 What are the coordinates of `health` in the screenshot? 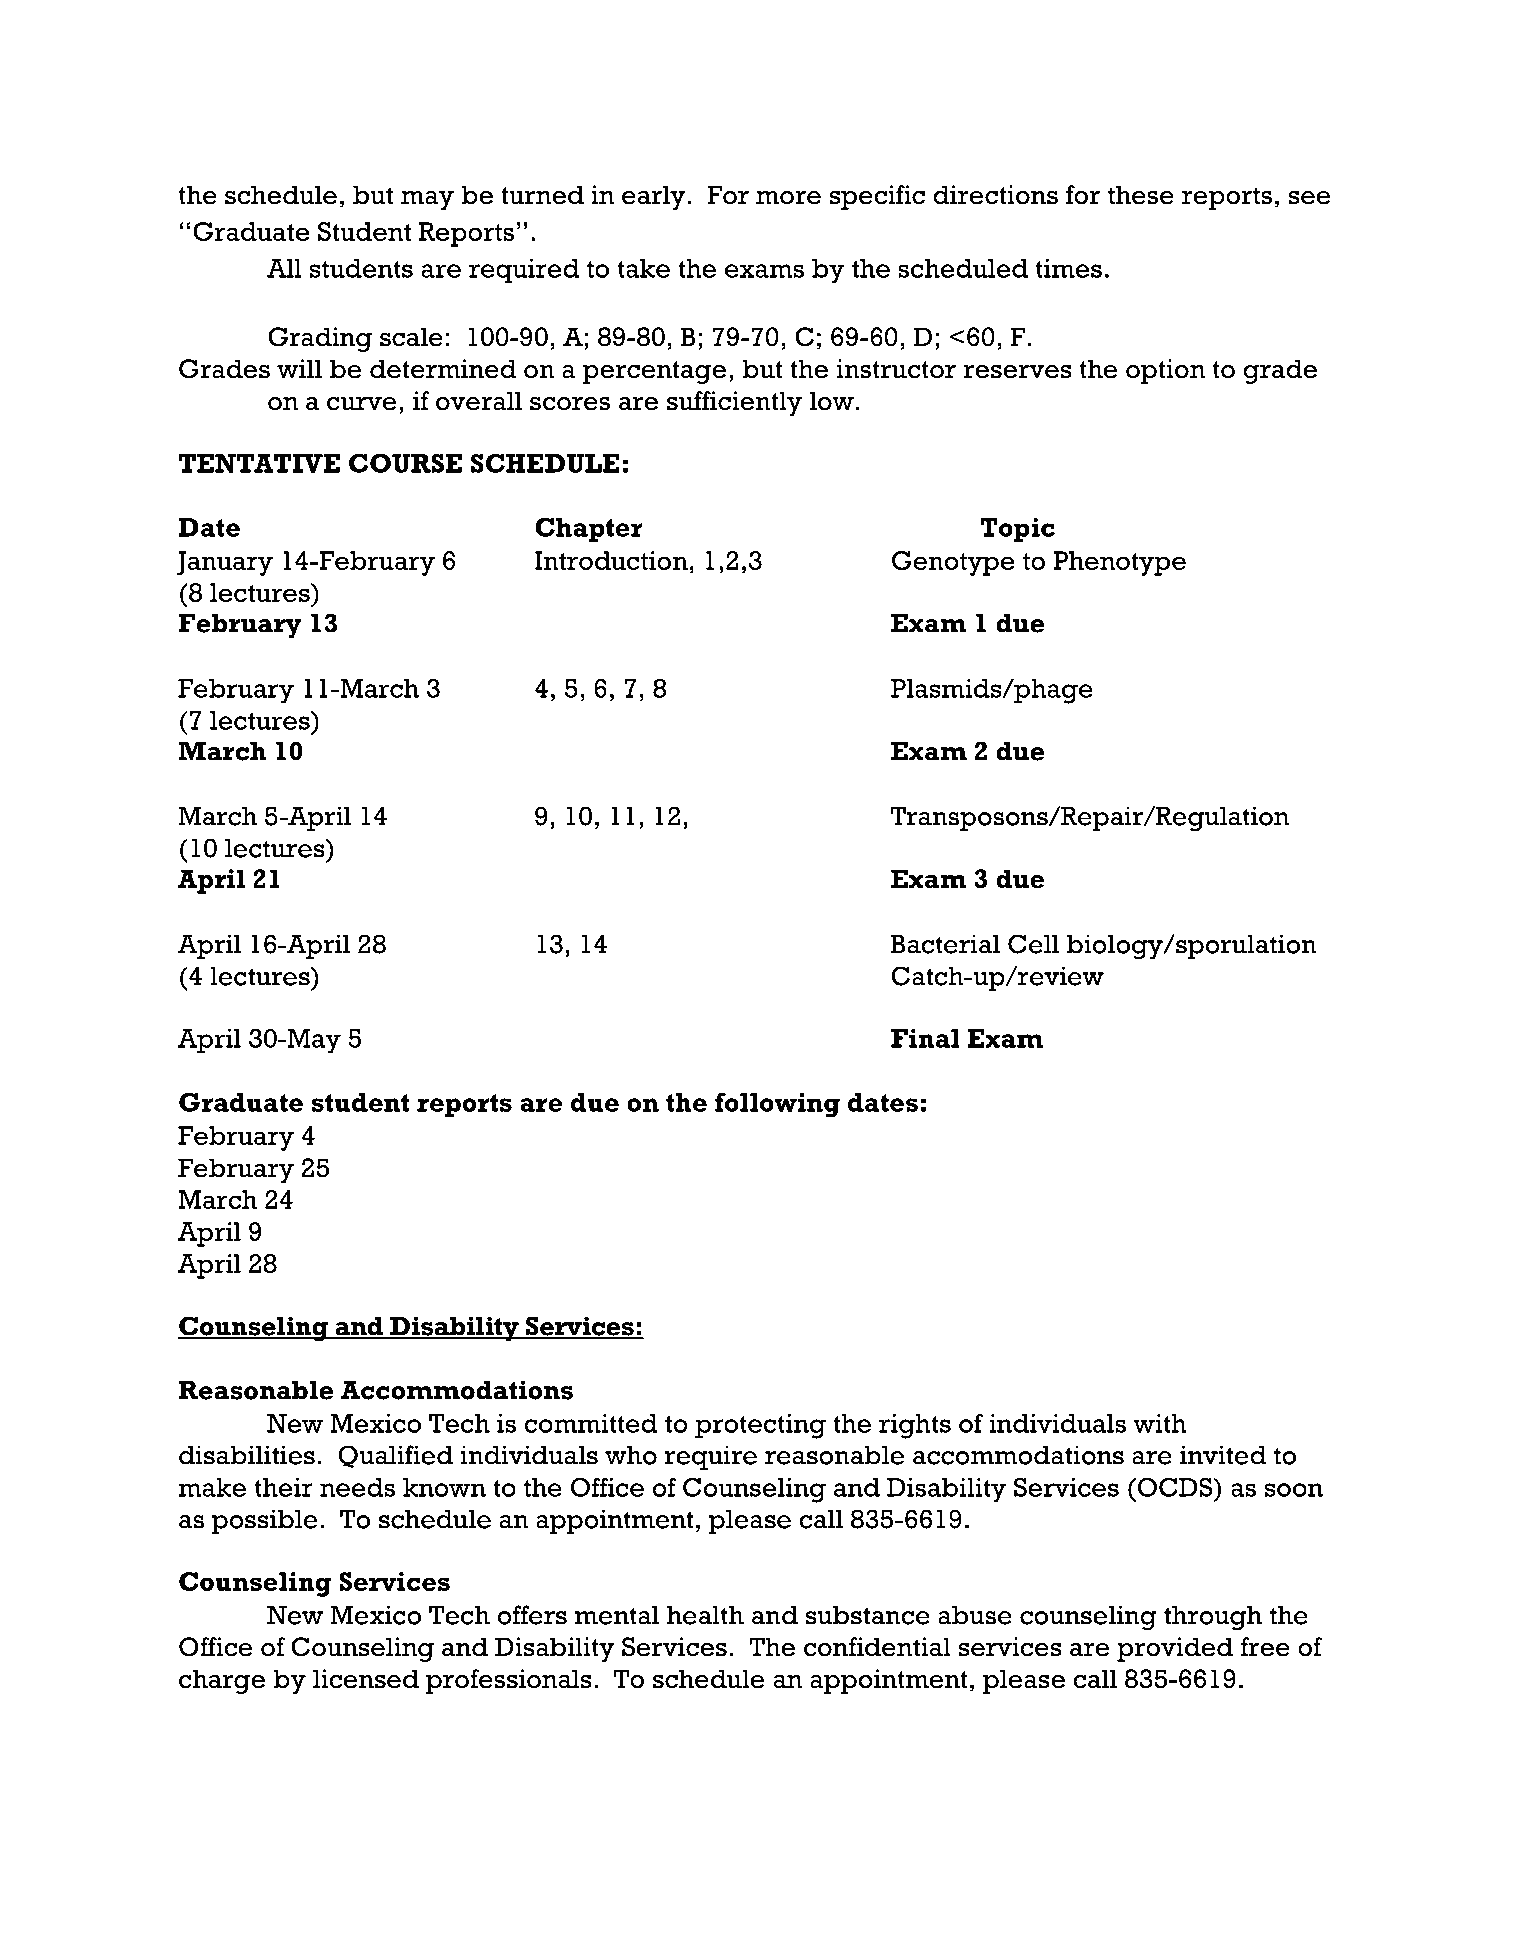 It's located at (705, 1615).
